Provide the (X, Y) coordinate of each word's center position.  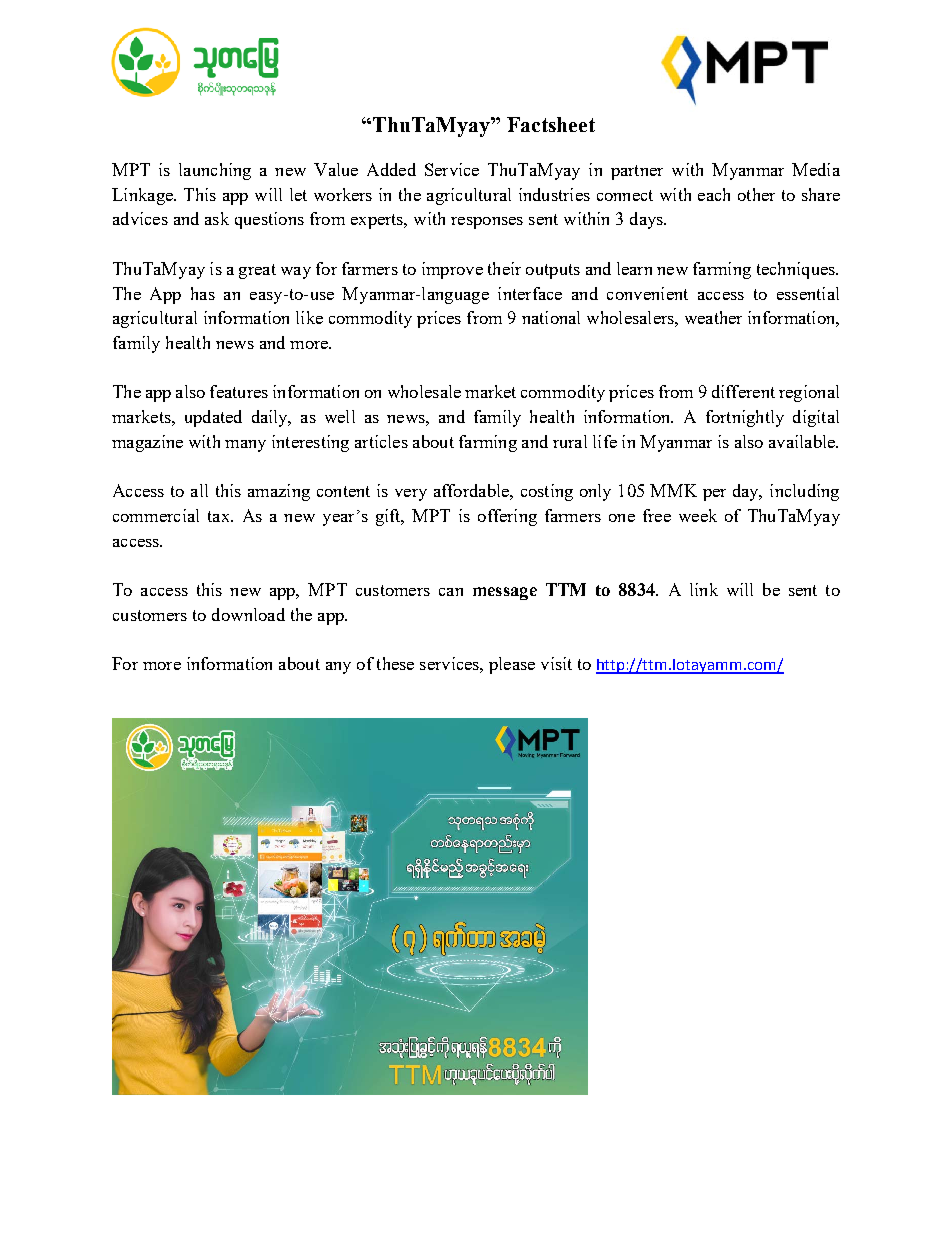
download (248, 614)
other (756, 194)
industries (554, 194)
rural (570, 441)
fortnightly (745, 418)
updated (213, 418)
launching (215, 171)
